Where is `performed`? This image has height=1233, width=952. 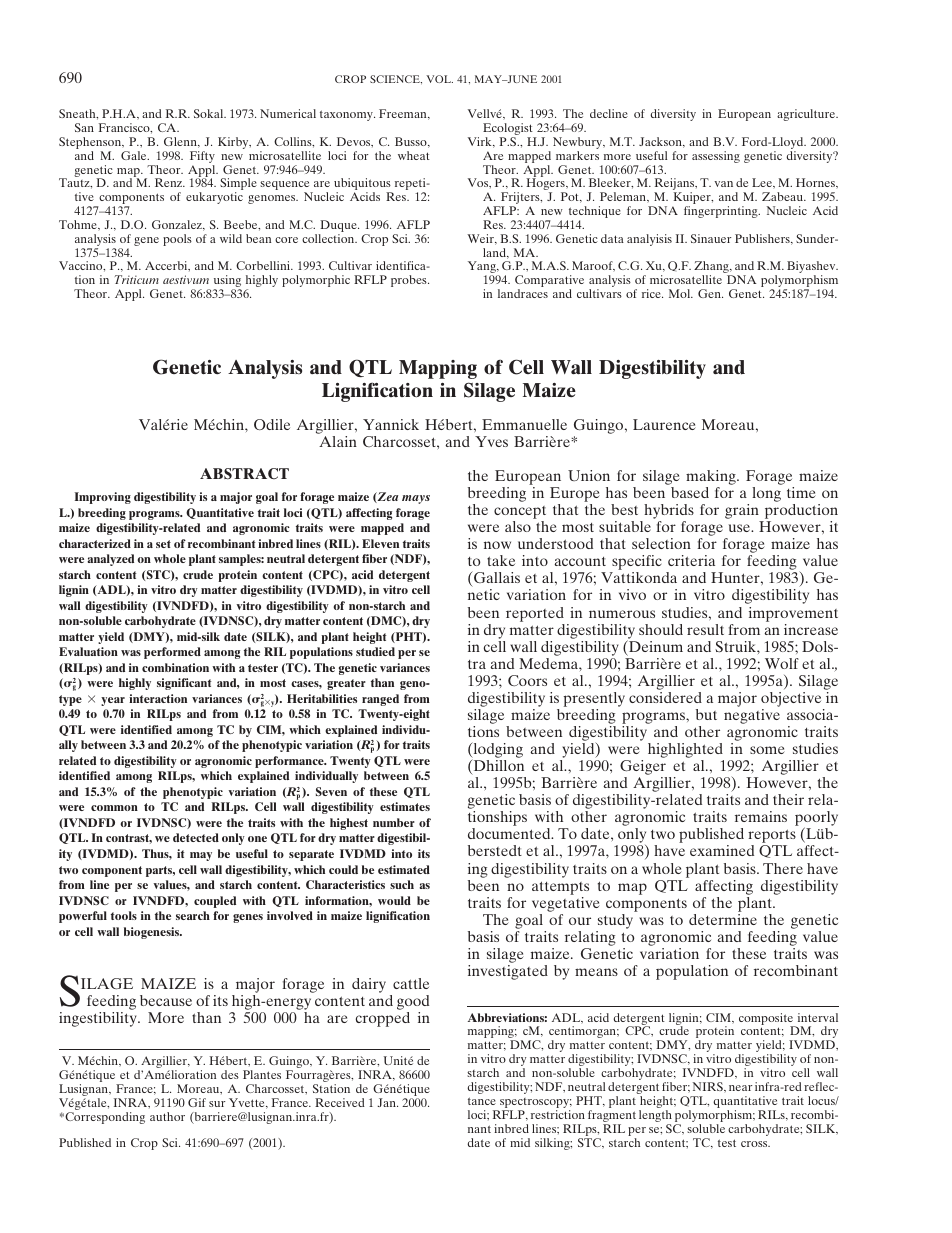
performed is located at coordinates (172, 653).
